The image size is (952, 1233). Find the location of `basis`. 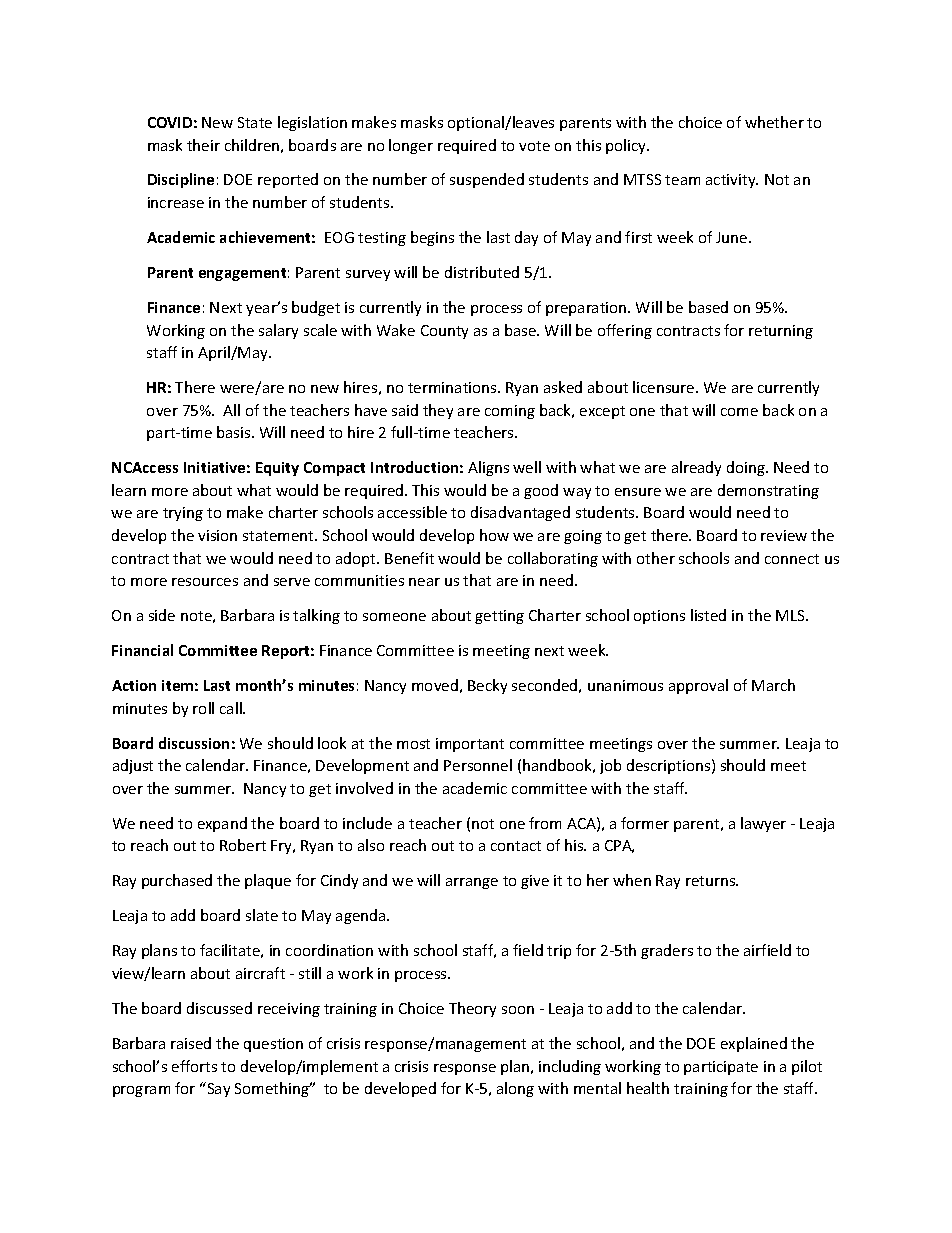

basis is located at coordinates (235, 432).
